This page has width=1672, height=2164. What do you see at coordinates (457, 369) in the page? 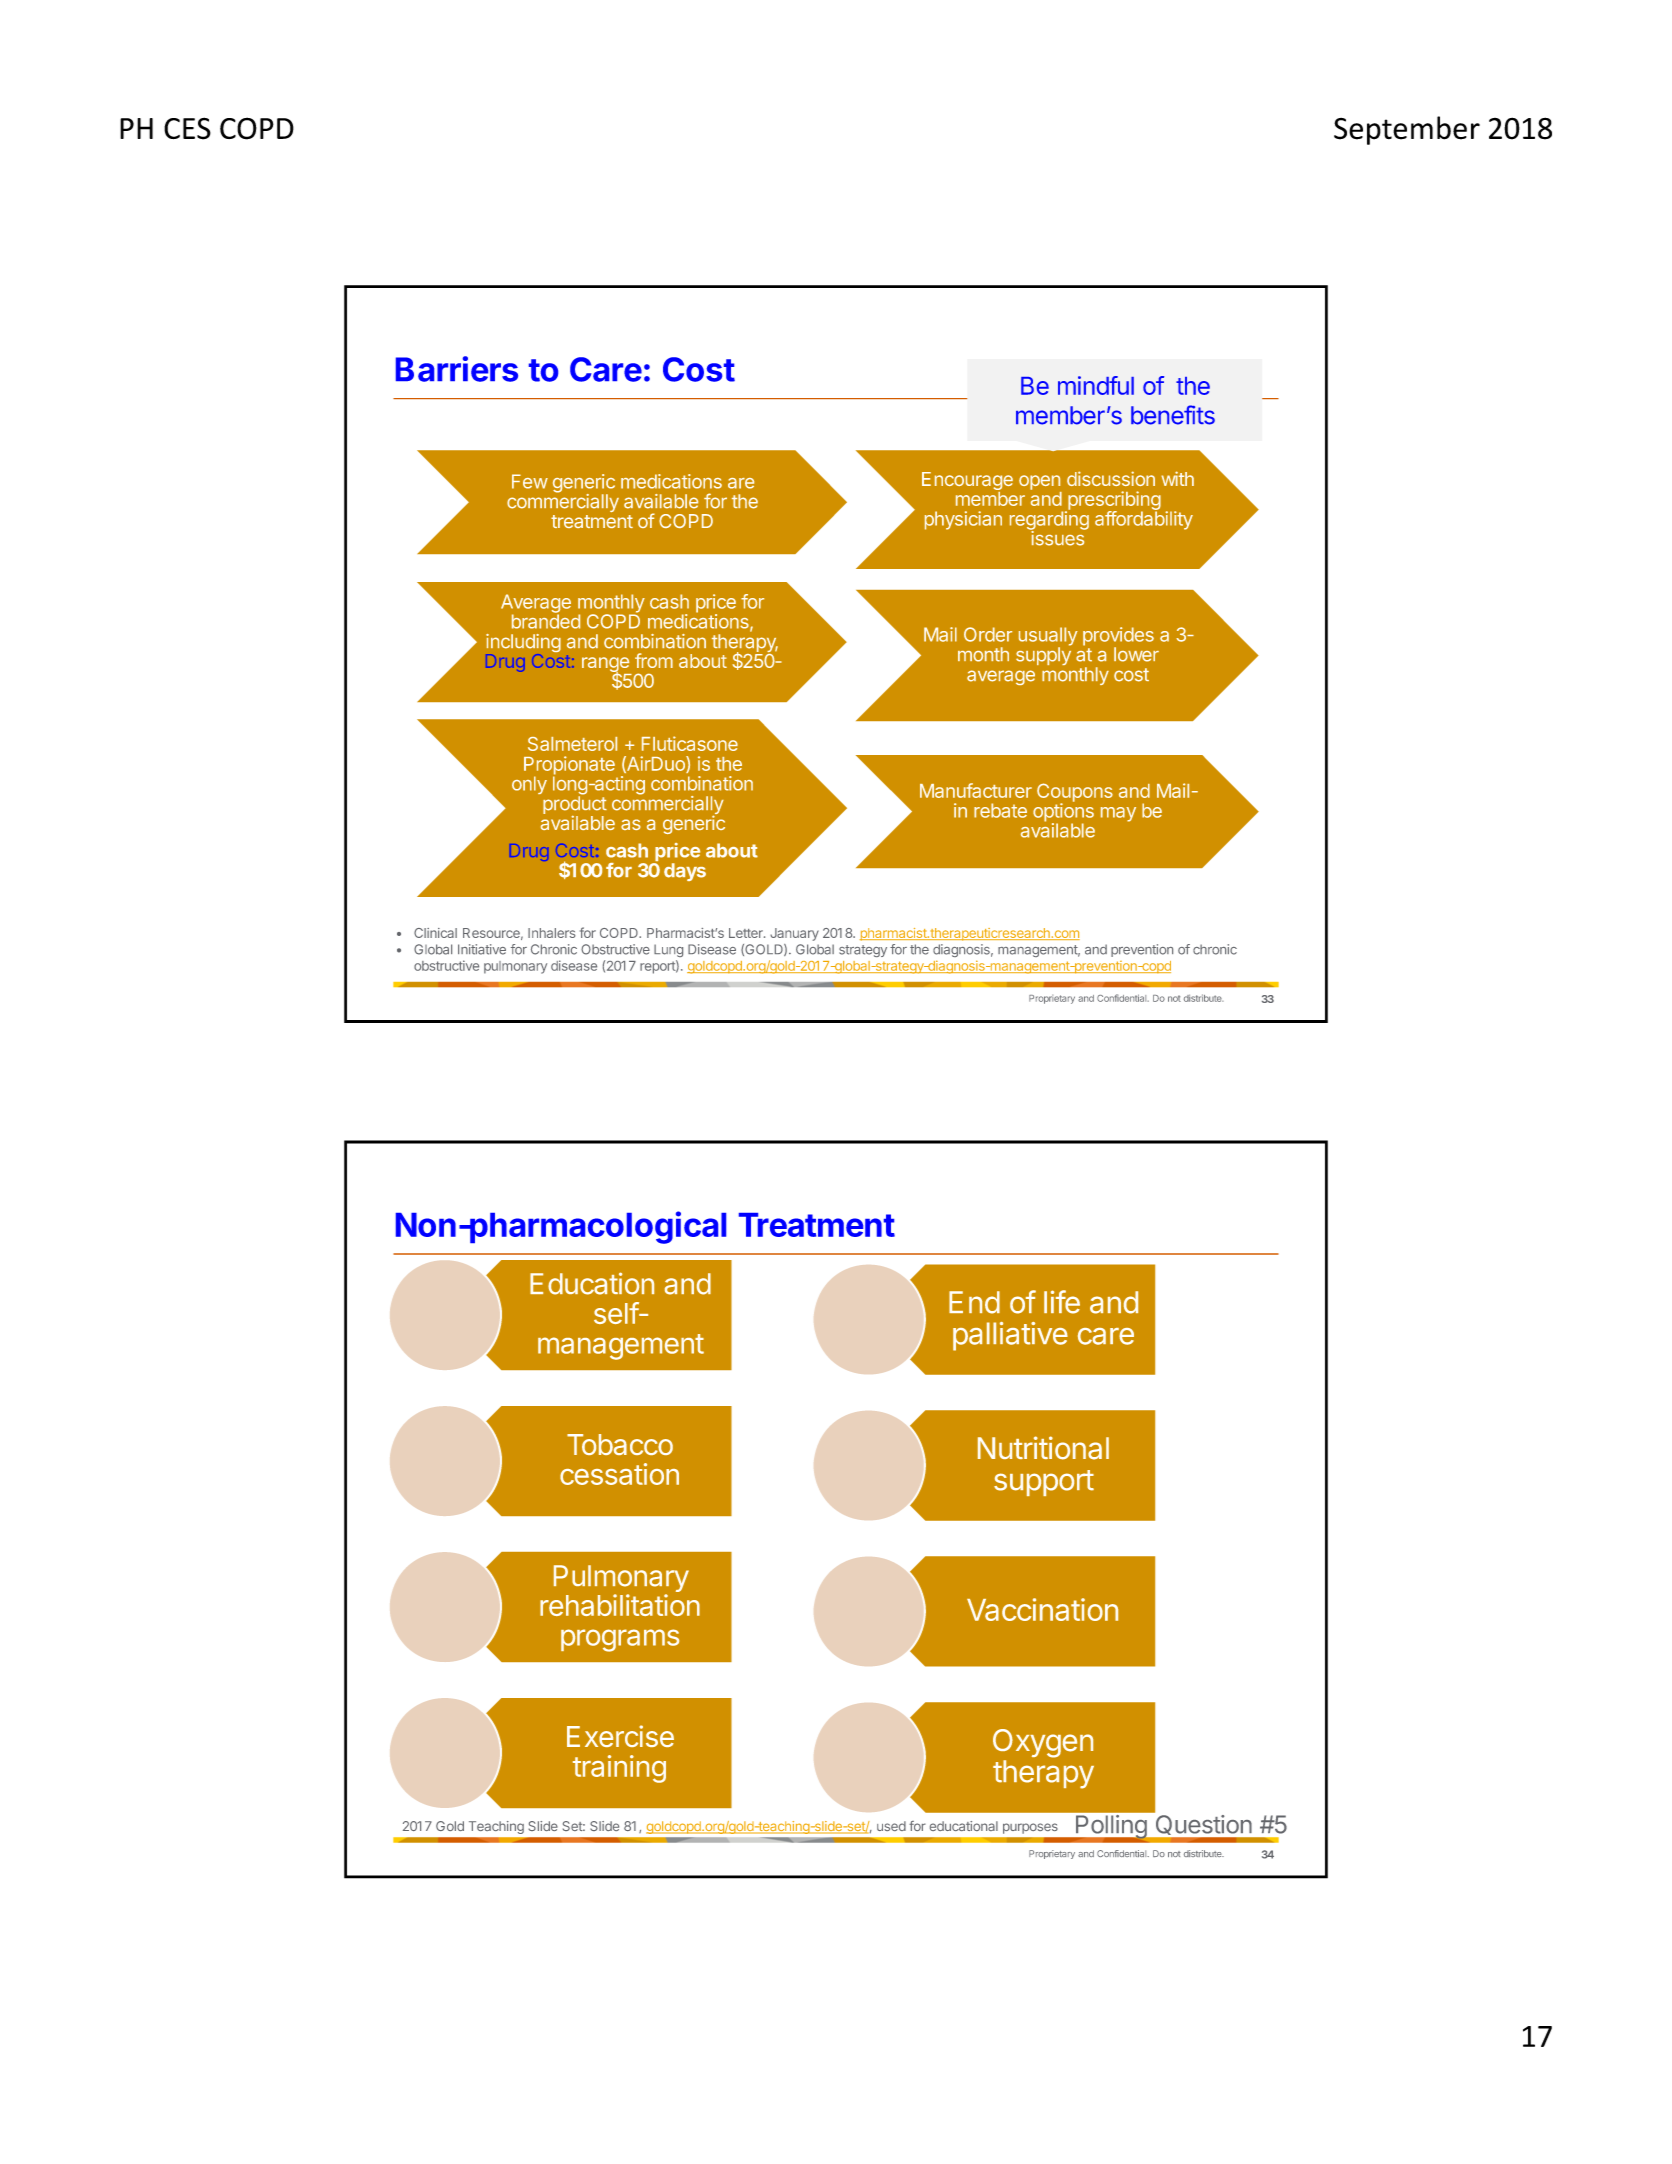
I see `Barriers` at bounding box center [457, 369].
